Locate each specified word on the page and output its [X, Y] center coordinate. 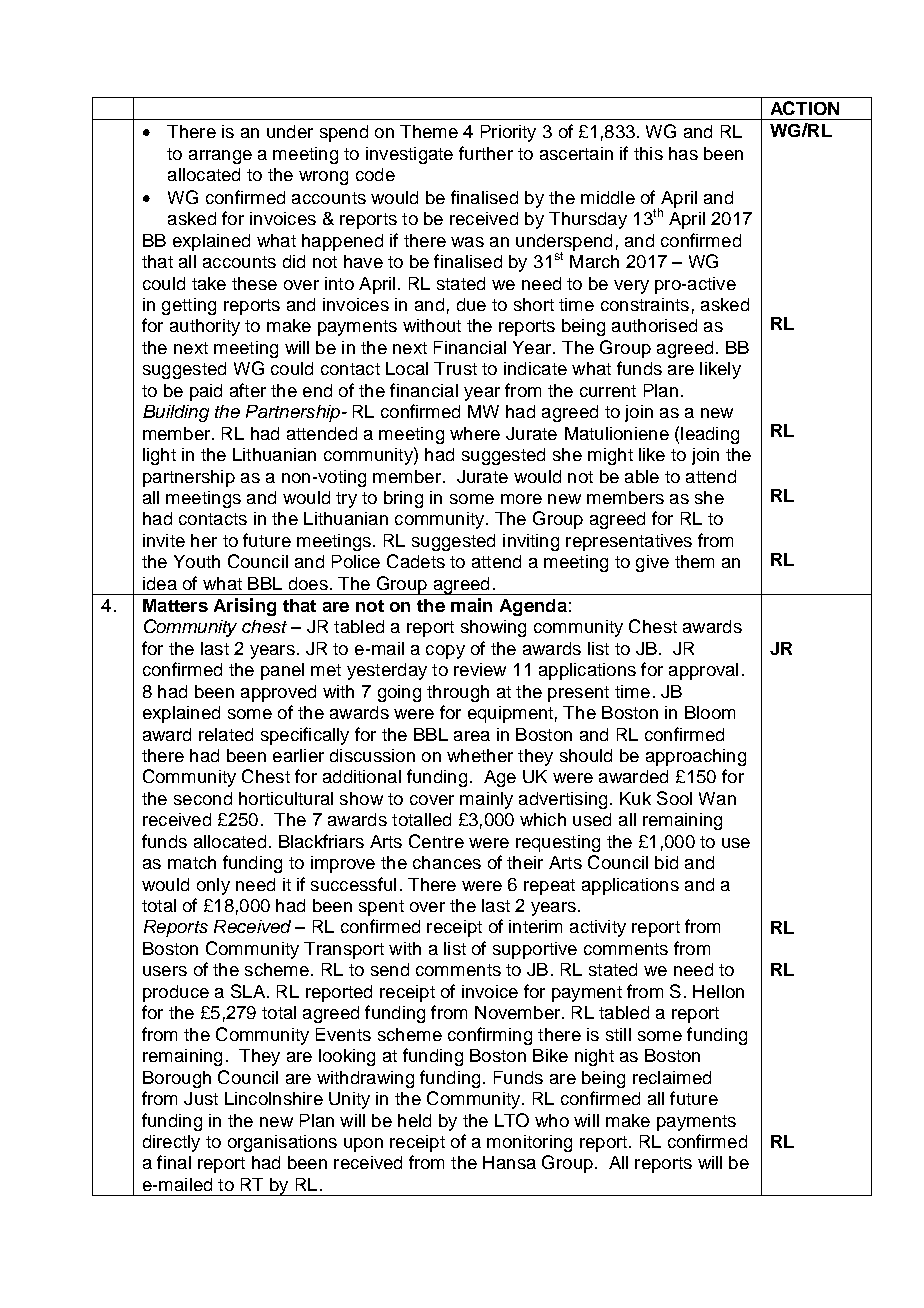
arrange [220, 157]
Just [201, 1098]
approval [703, 671]
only [213, 886]
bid [666, 862]
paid [206, 392]
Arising [245, 607]
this [648, 153]
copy [445, 652]
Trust [455, 368]
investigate [409, 155]
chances [447, 862]
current [608, 391]
